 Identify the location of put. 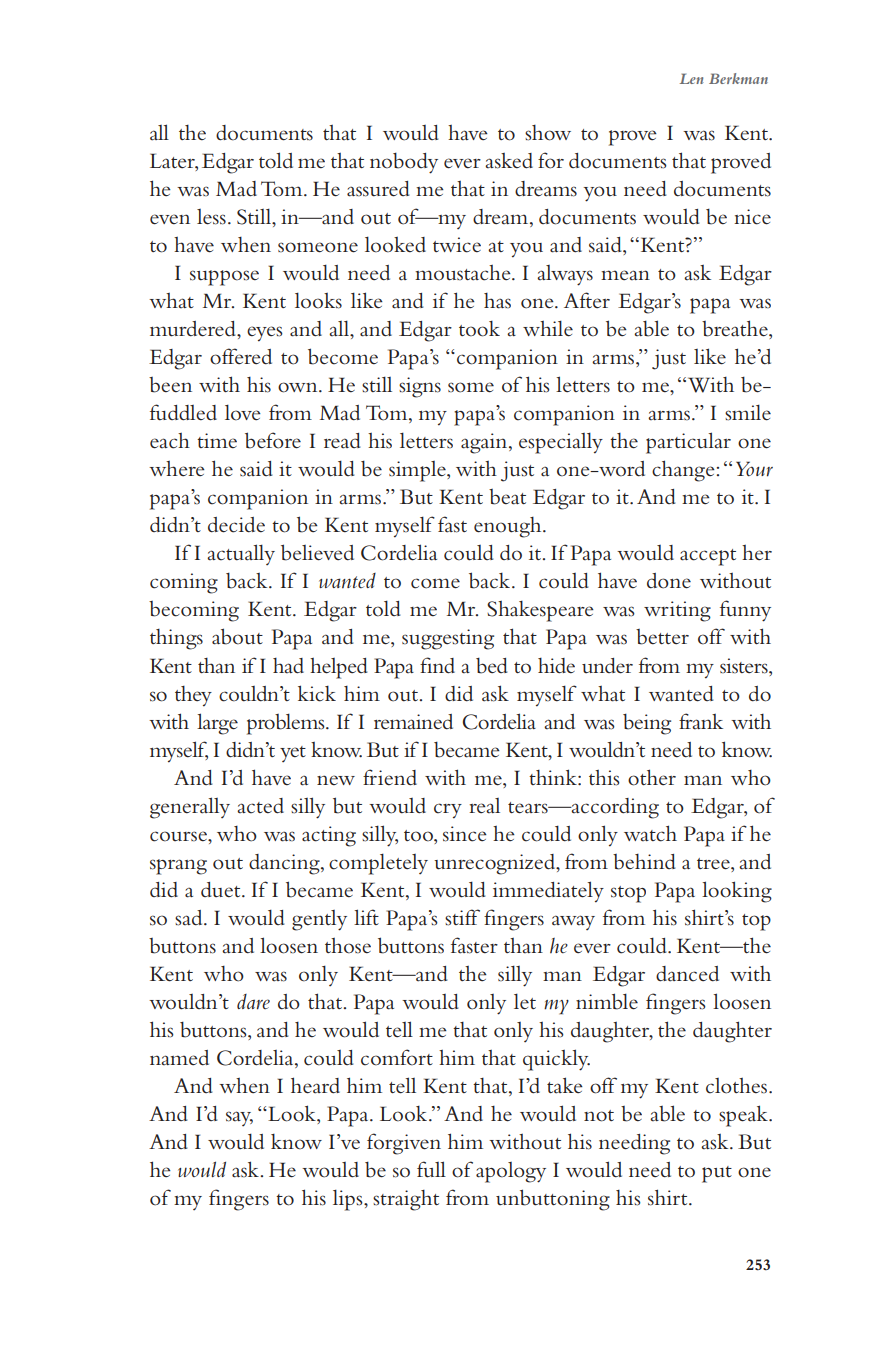
(717, 1174).
